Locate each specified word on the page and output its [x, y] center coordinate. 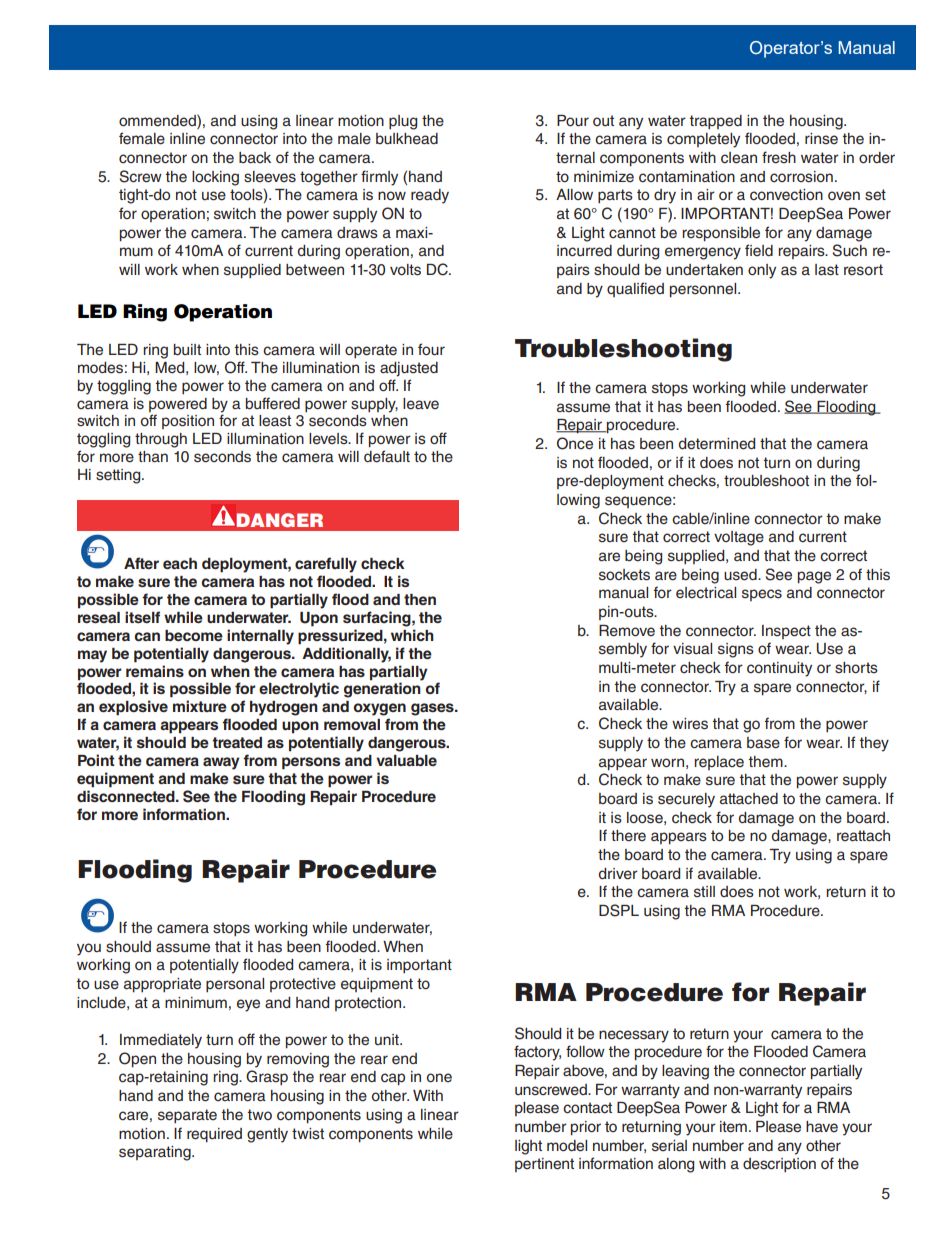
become [194, 635]
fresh [779, 157]
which [412, 635]
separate [187, 1116]
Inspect [786, 632]
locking [215, 178]
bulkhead [407, 139]
